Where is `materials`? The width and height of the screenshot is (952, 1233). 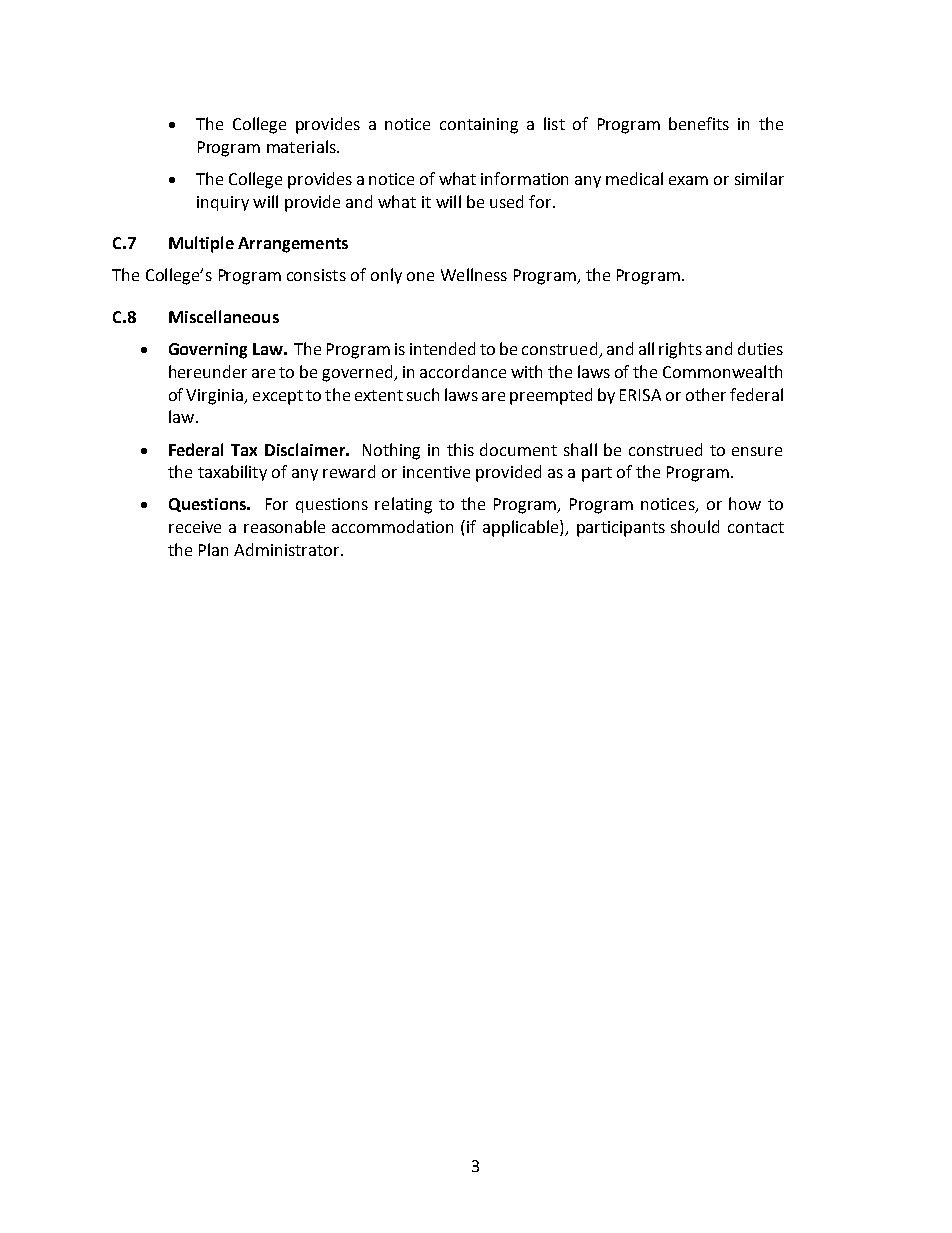
materials is located at coordinates (302, 146).
